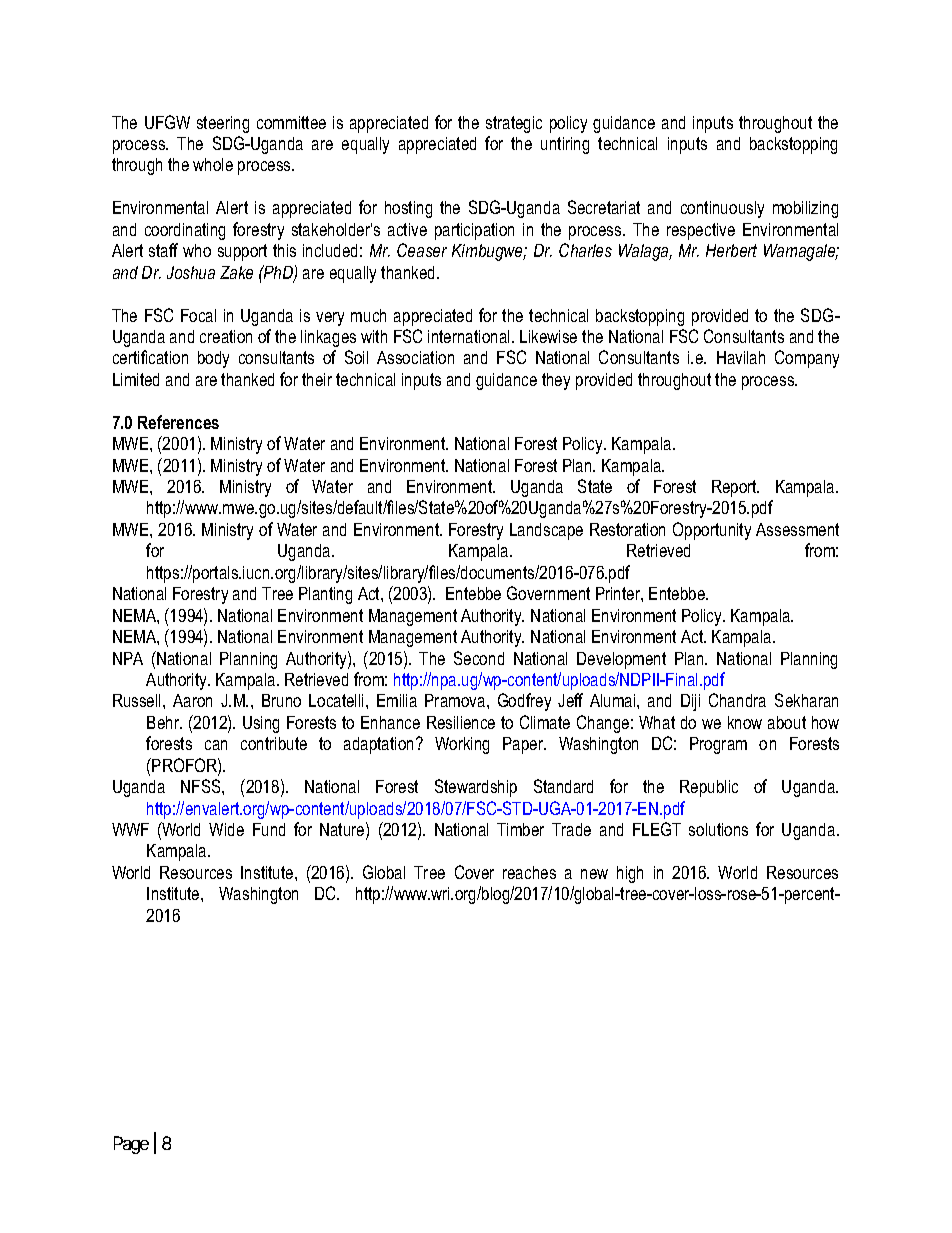 This page has width=952, height=1233. What do you see at coordinates (213, 164) in the page?
I see `whole` at bounding box center [213, 164].
